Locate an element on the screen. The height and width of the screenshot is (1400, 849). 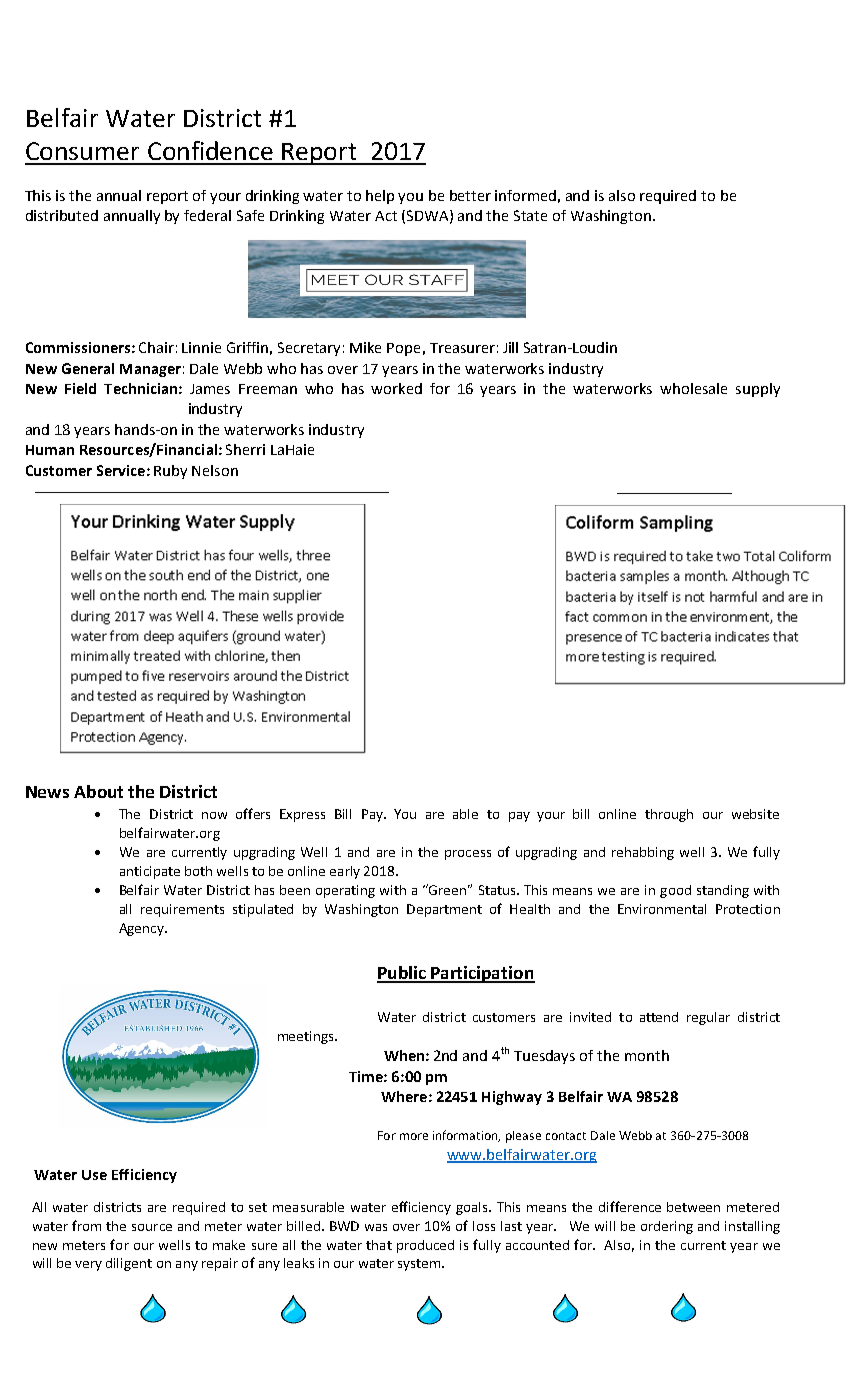
About is located at coordinates (98, 791).
